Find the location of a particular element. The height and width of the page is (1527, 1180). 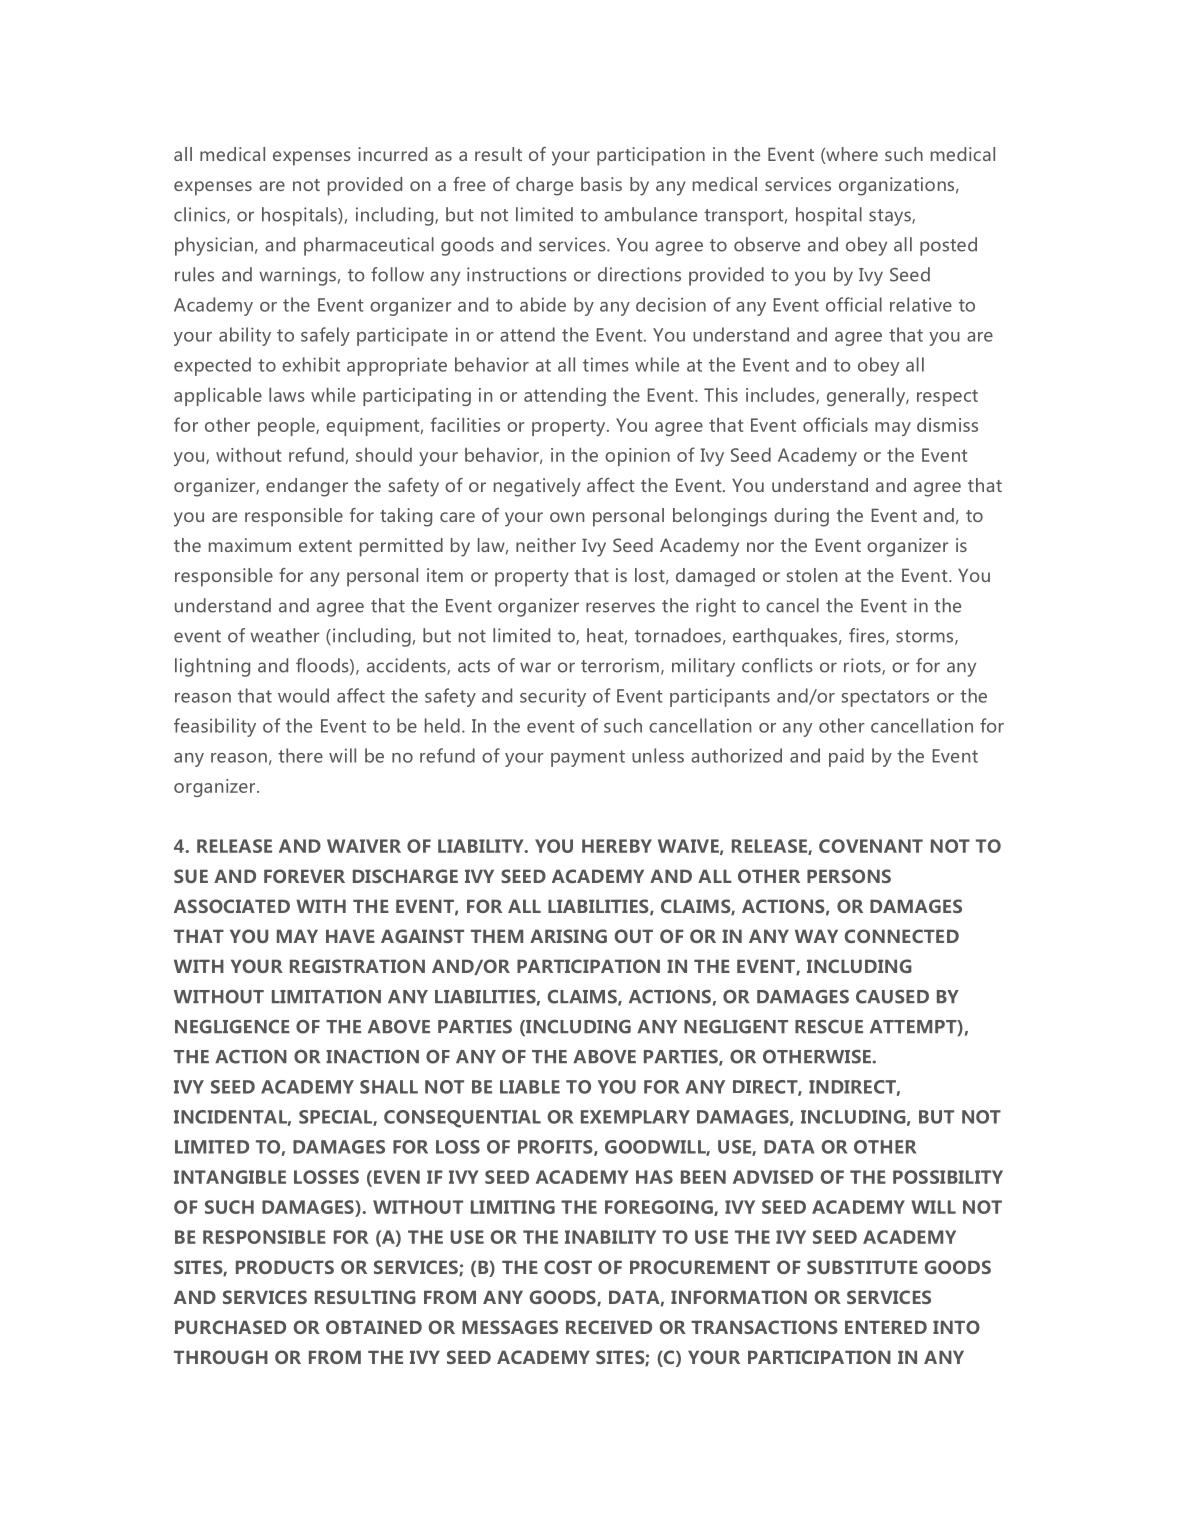

paid is located at coordinates (846, 757).
